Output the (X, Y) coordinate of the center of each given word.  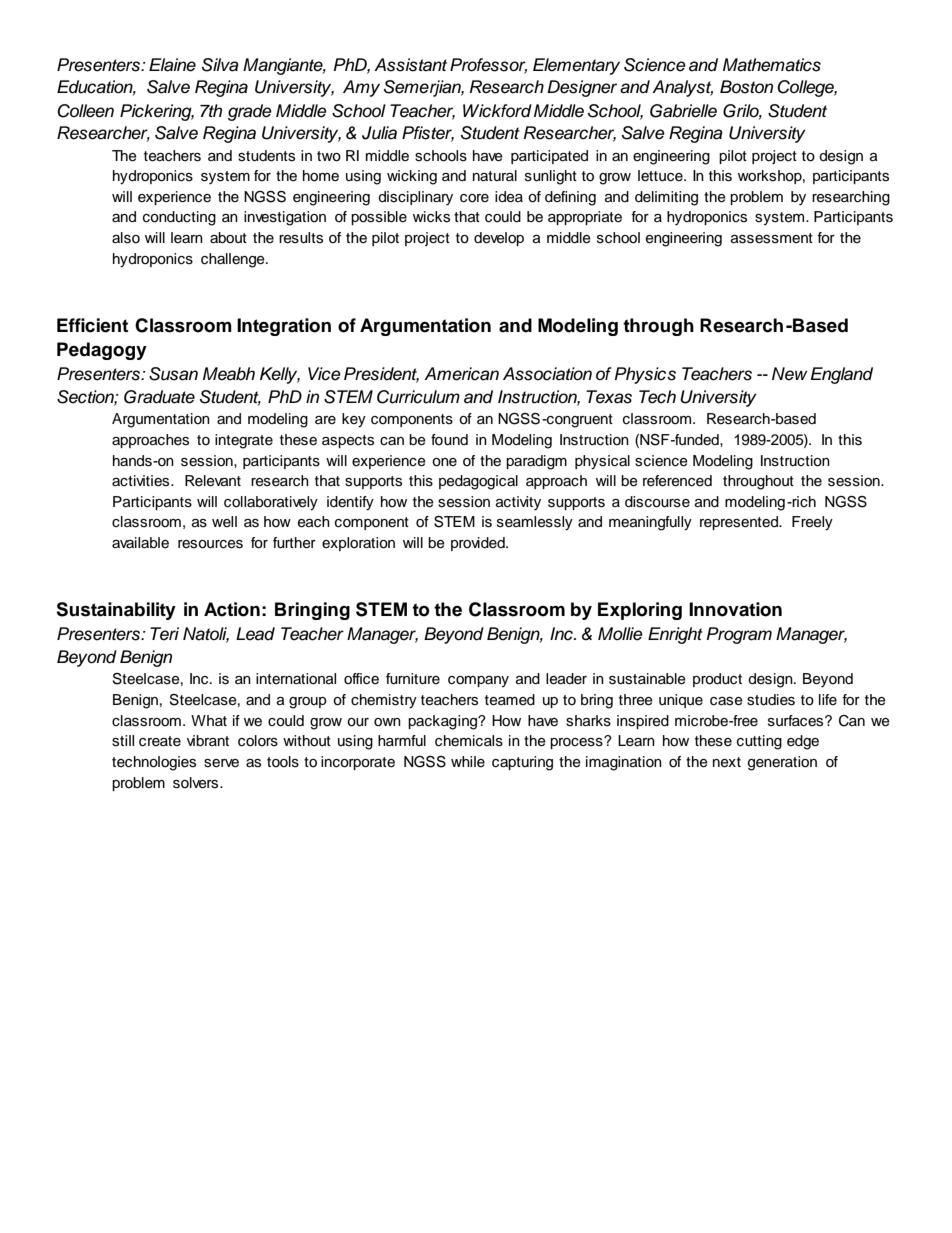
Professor (488, 66)
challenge (234, 260)
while (468, 761)
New (789, 374)
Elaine (172, 65)
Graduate (159, 397)
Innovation (735, 609)
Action (232, 609)
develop (499, 239)
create (160, 741)
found (449, 440)
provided (479, 544)
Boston (746, 87)
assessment (772, 238)
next (727, 762)
